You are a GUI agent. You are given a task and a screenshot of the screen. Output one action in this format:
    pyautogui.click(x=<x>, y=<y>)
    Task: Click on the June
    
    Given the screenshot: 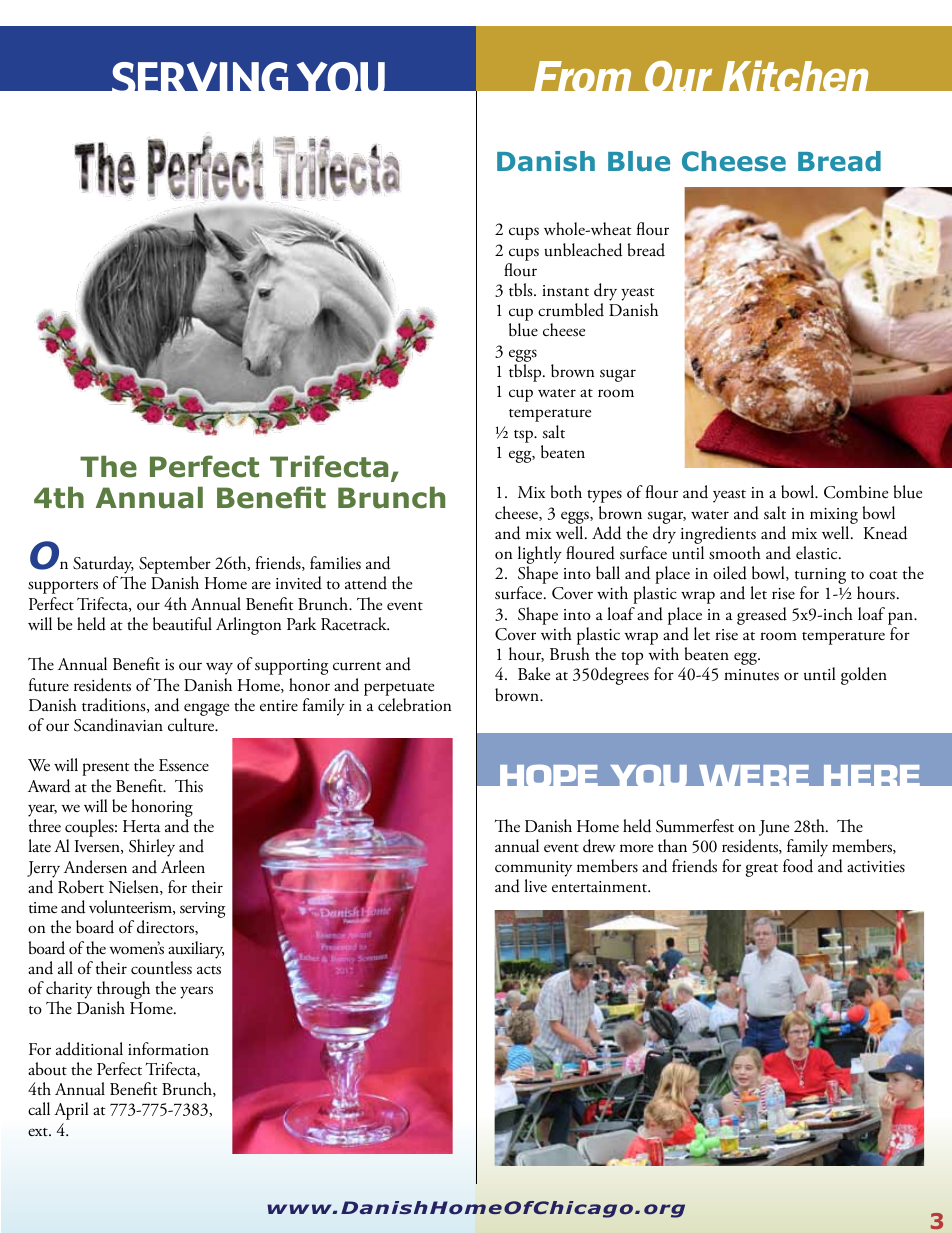 What is the action you would take?
    pyautogui.click(x=774, y=828)
